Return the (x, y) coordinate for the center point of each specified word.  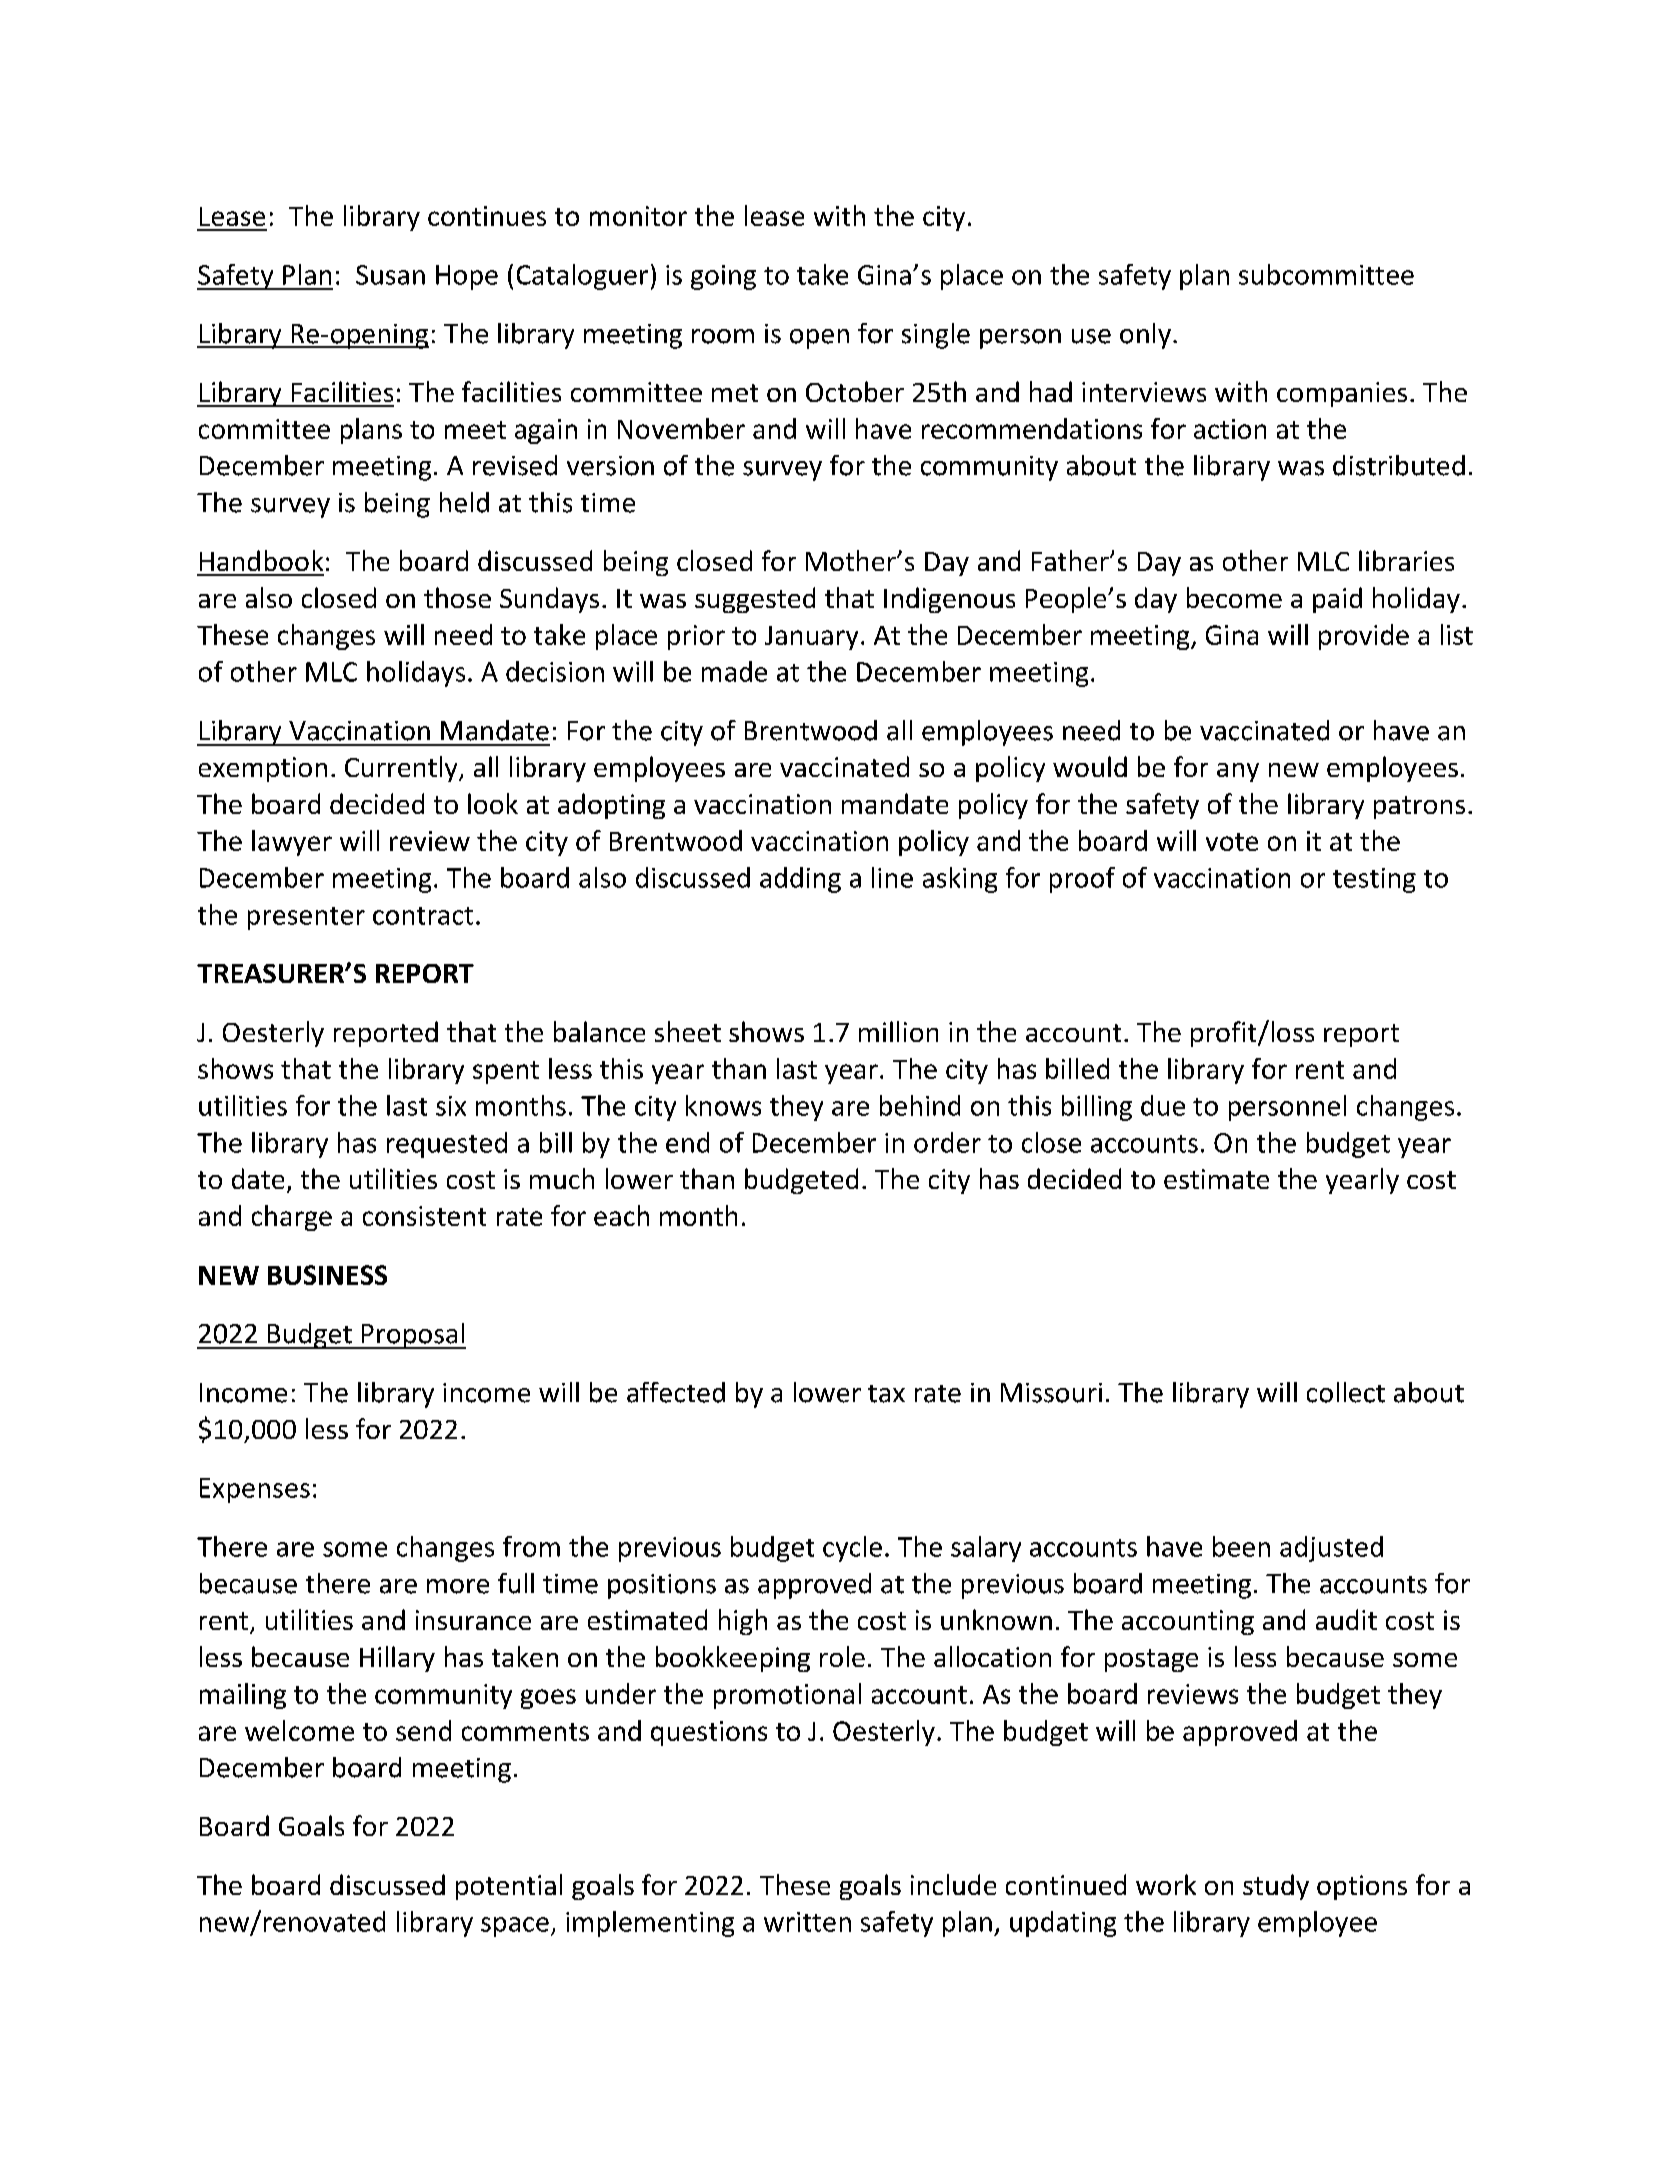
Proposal (412, 1336)
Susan (390, 275)
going (723, 277)
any (1238, 772)
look (493, 803)
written (807, 1922)
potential (509, 1887)
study (1276, 1887)
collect (1346, 1392)
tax (886, 1394)
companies (1342, 394)
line (892, 877)
